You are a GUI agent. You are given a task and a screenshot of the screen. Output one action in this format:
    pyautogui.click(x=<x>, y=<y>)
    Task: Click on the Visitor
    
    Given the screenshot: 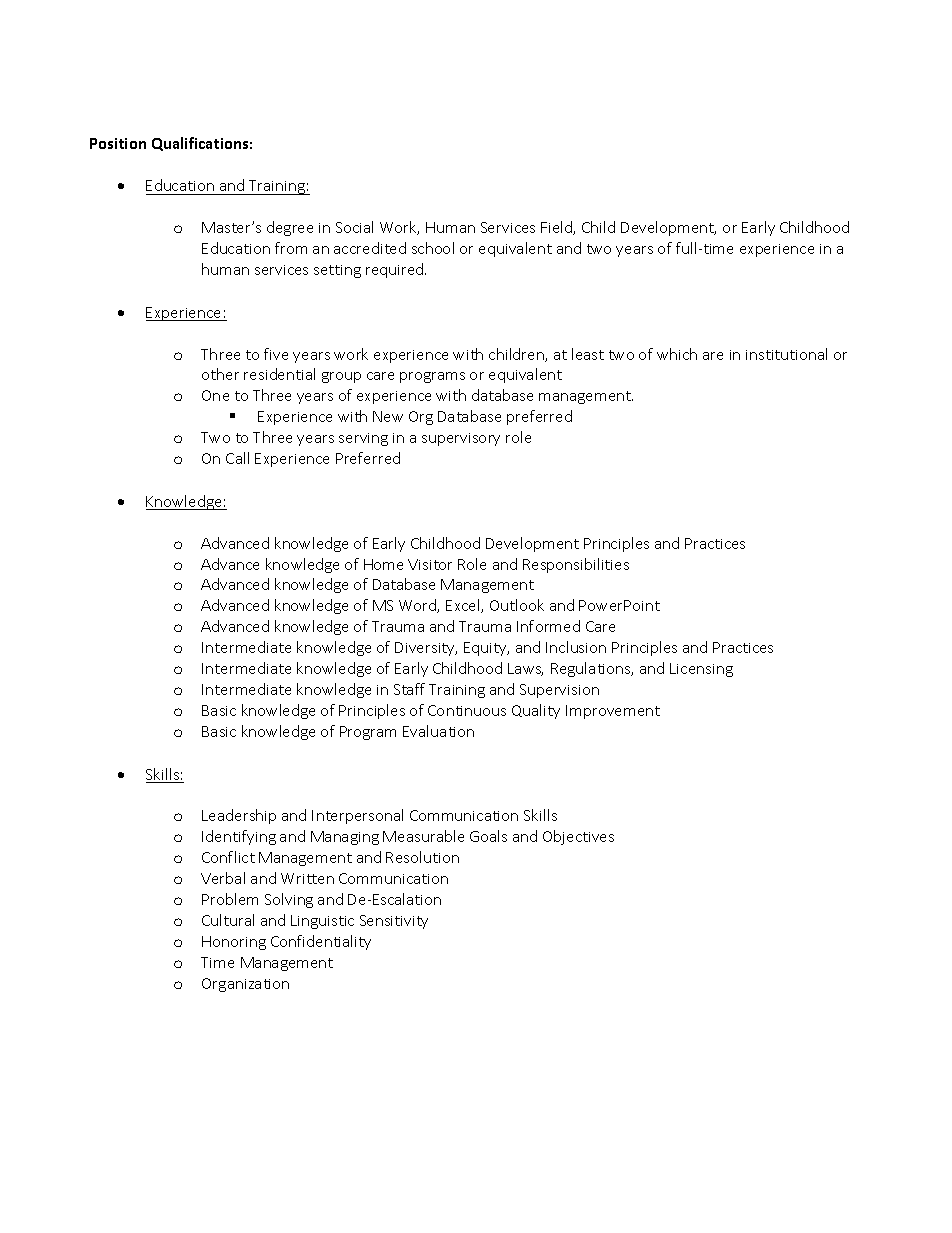 What is the action you would take?
    pyautogui.click(x=430, y=564)
